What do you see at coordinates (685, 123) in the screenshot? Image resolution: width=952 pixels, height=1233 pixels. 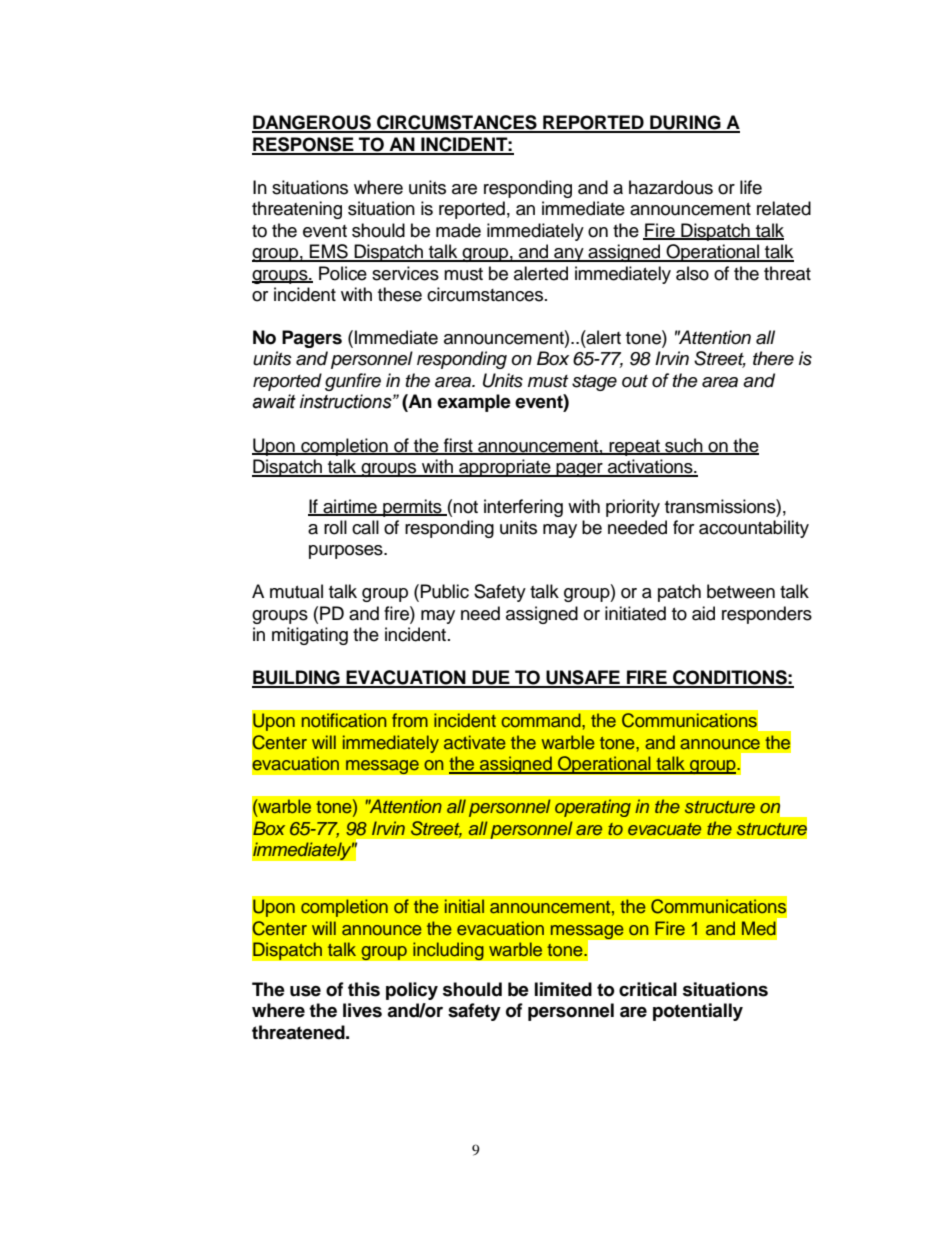 I see `DURING` at bounding box center [685, 123].
